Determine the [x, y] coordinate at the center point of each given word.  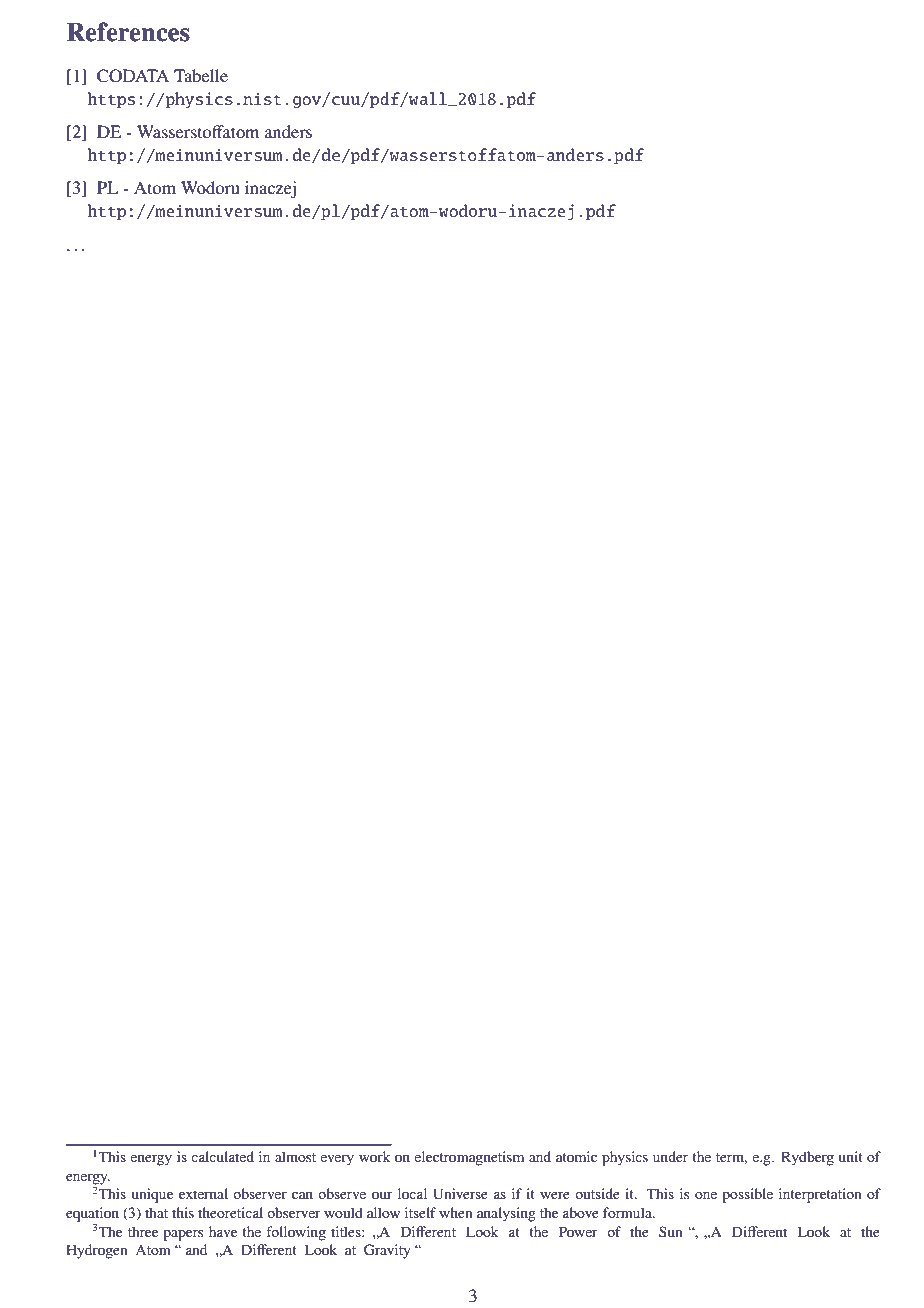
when [455, 1212]
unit [851, 1156]
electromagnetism [469, 1158]
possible [747, 1195]
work [374, 1156]
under [670, 1156]
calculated [222, 1156]
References [128, 32]
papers [183, 1235]
